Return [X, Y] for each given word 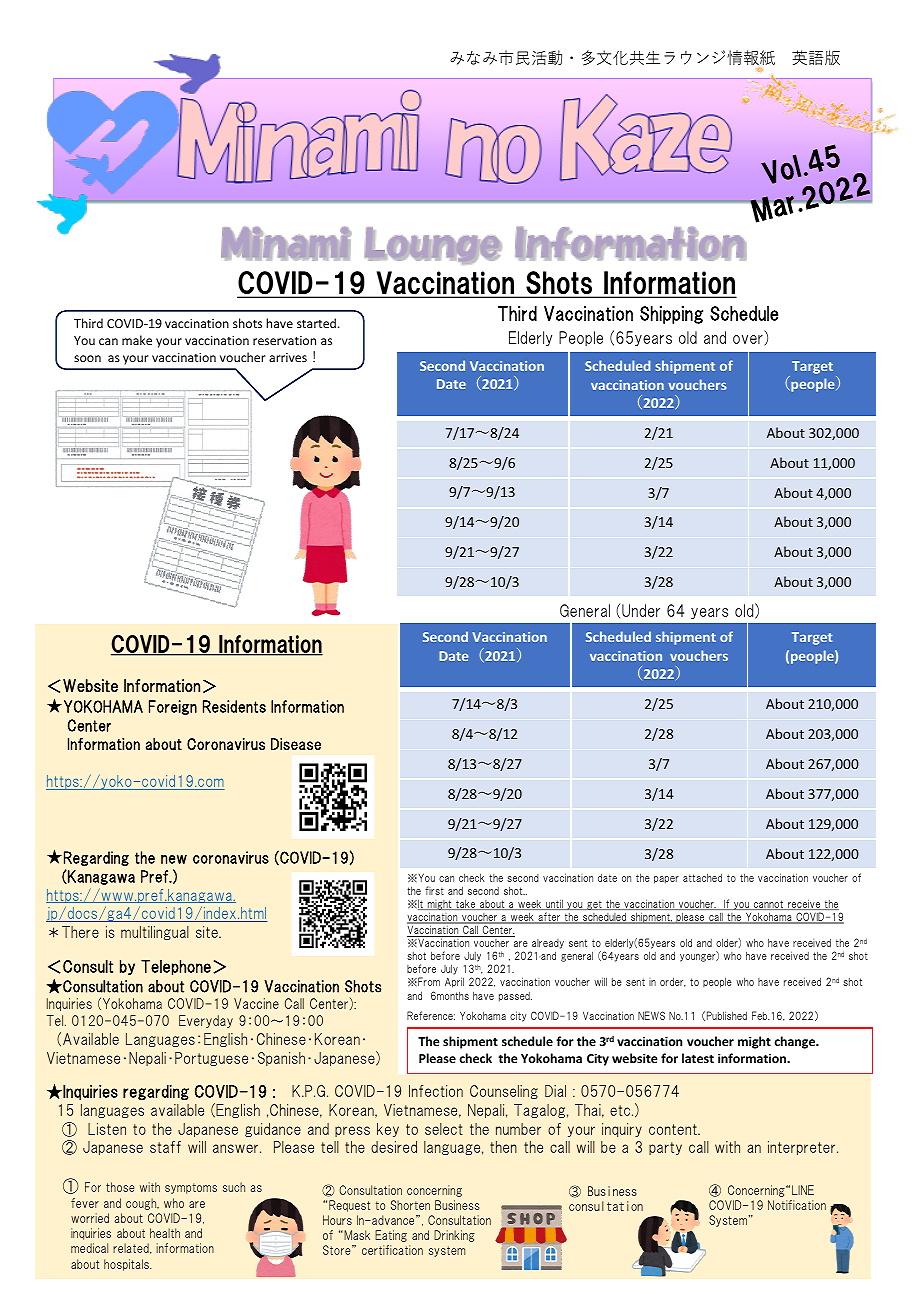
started [316, 323]
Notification [797, 1205]
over [749, 340]
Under [641, 610]
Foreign [173, 707]
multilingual [155, 933]
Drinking [454, 1236]
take [466, 904]
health [165, 1233]
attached [702, 877]
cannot [768, 905]
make [137, 340]
